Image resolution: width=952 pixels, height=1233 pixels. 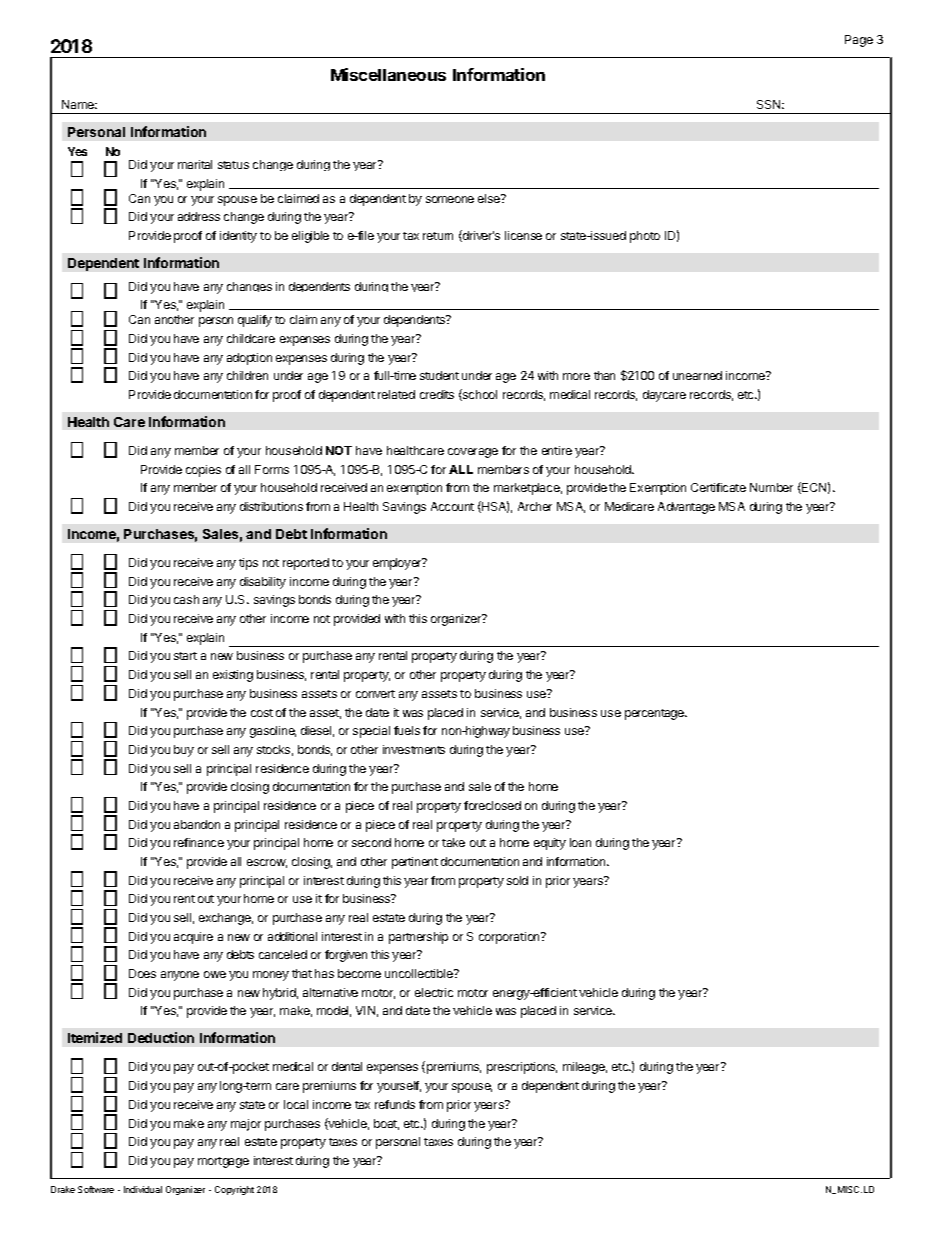 I want to click on someone, so click(x=450, y=199).
